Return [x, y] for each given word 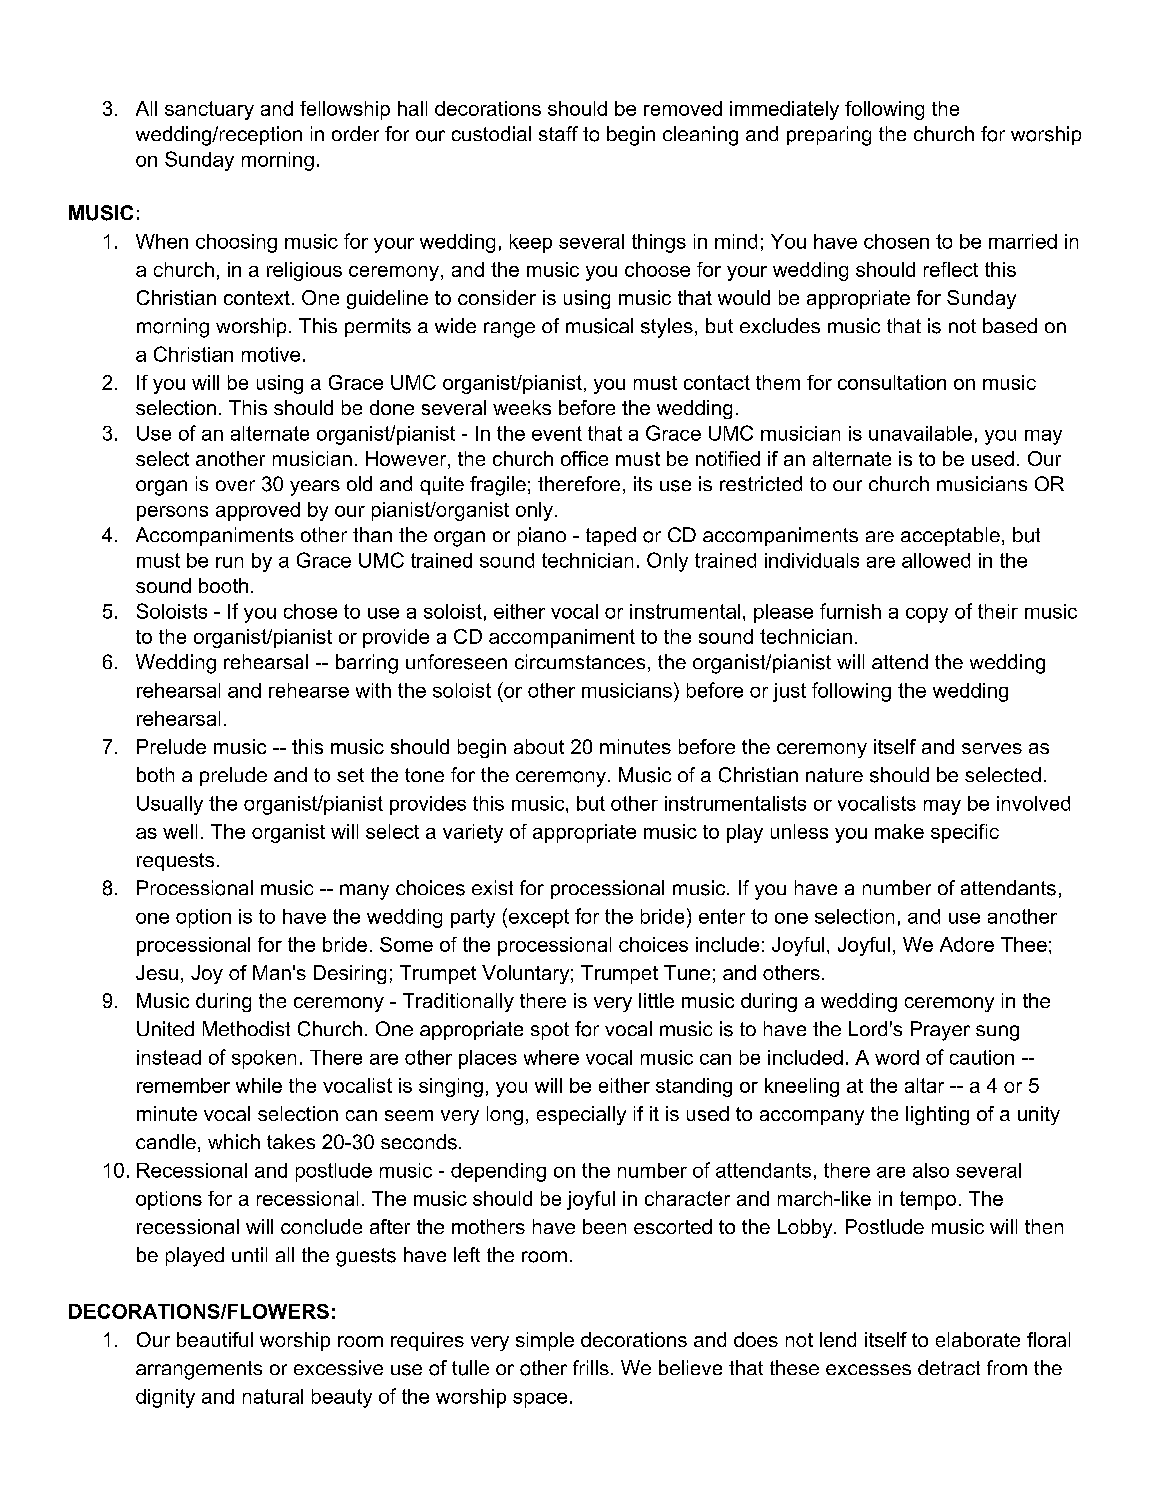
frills [591, 1367]
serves [992, 748]
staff [558, 133]
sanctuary [209, 110]
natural [273, 1396]
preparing [829, 136]
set [350, 775]
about [539, 746]
